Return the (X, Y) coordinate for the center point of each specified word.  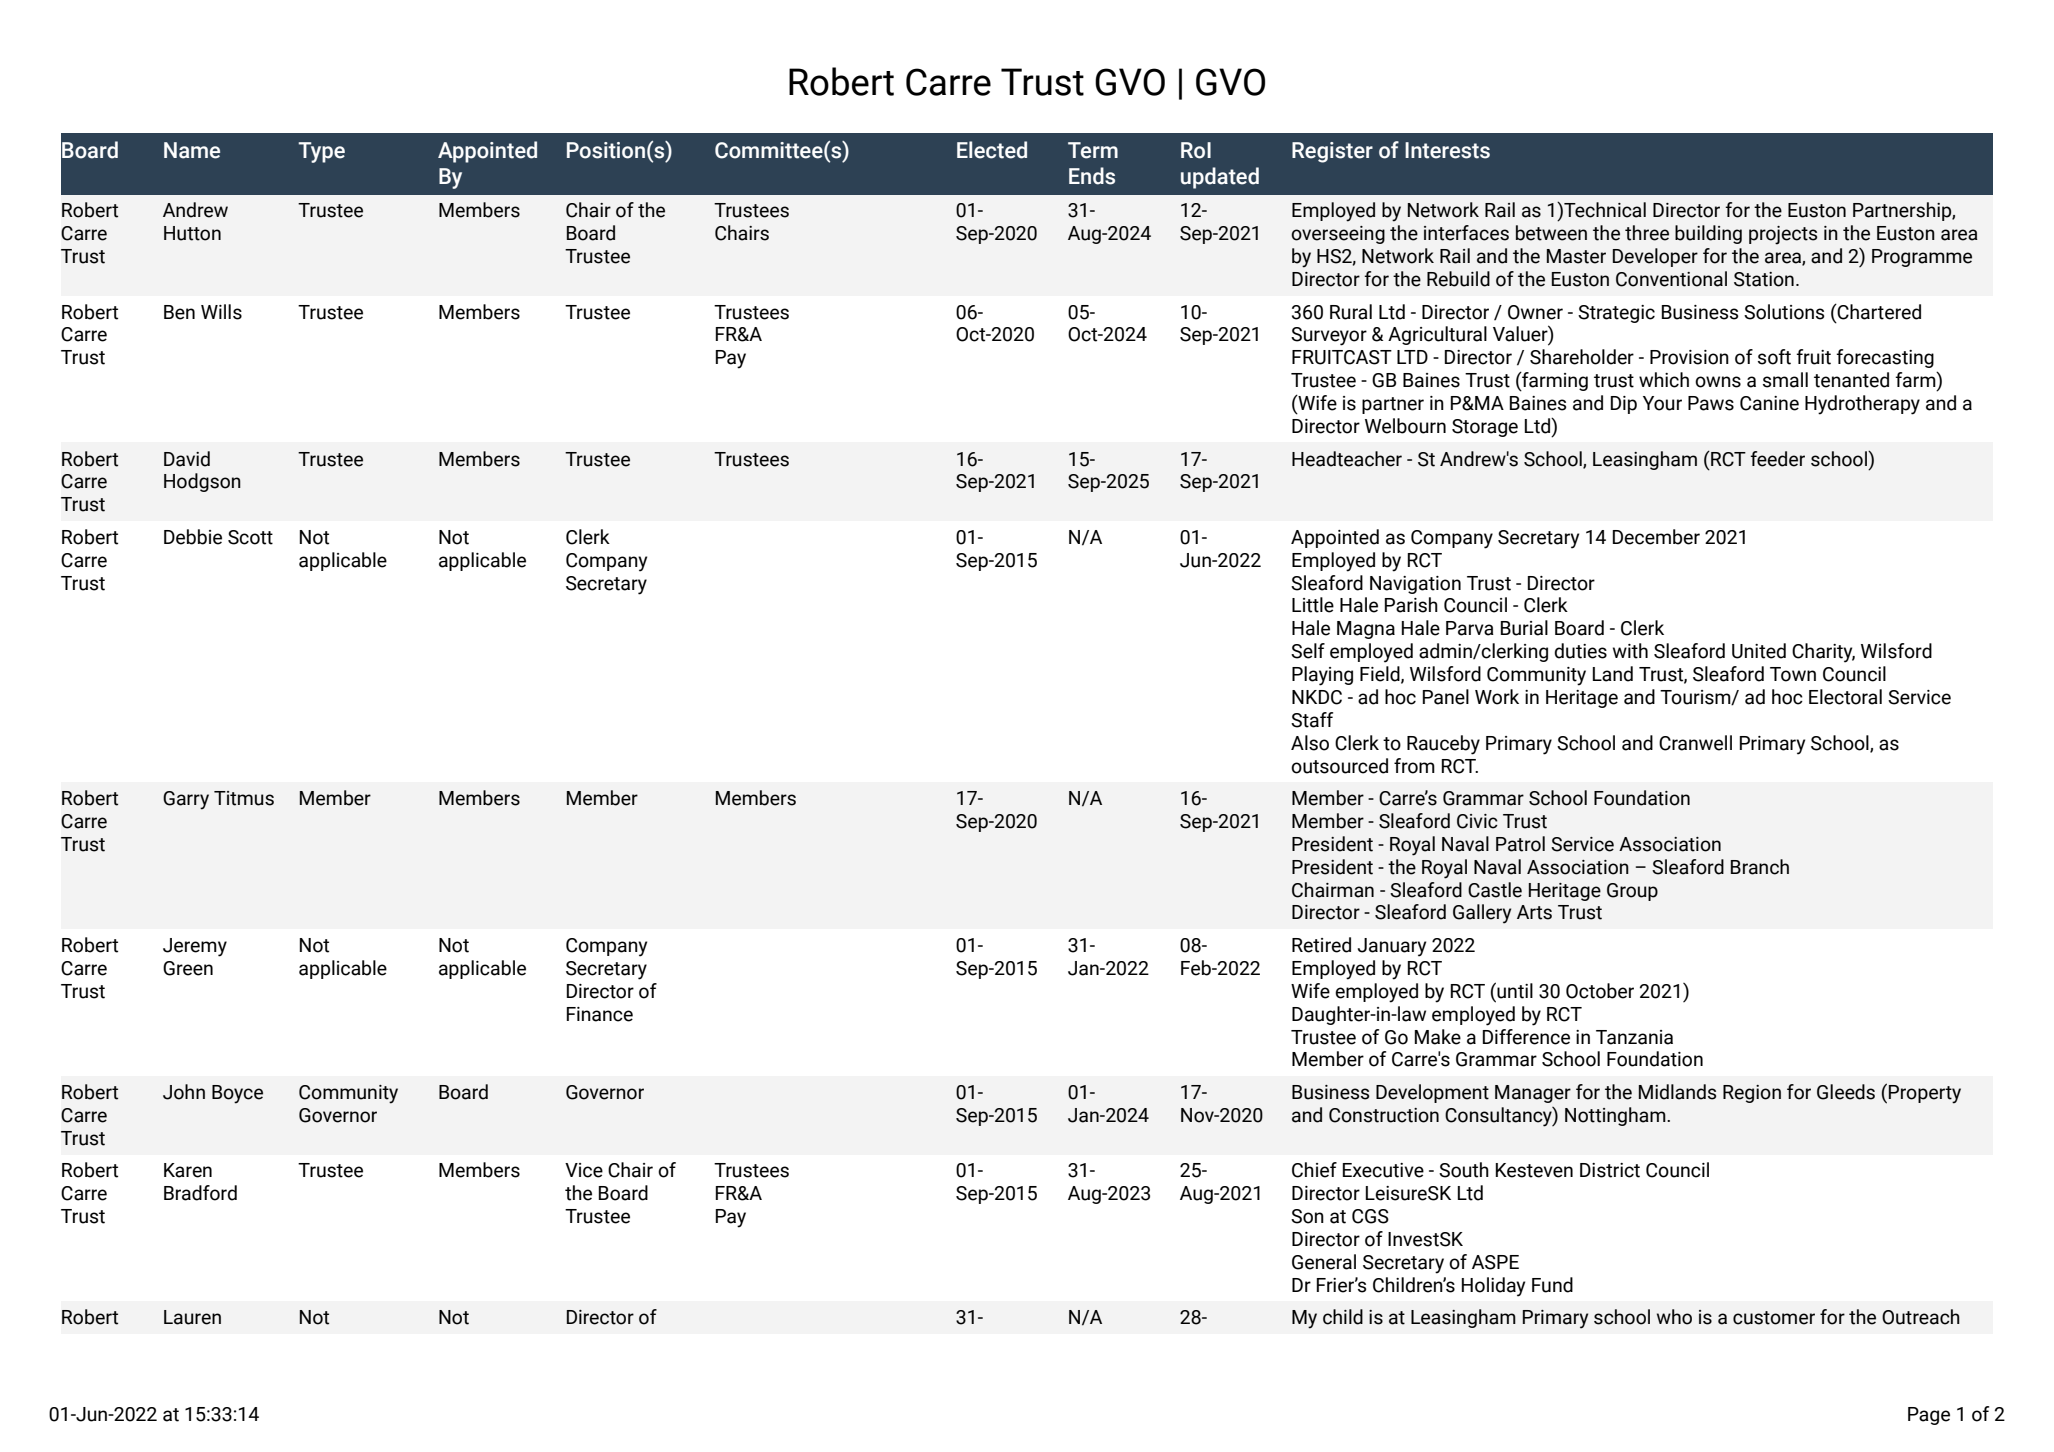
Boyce (237, 1094)
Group (1632, 892)
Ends (1092, 176)
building (1708, 234)
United (1759, 651)
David (187, 459)
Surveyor (1329, 336)
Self (1308, 651)
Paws (1711, 403)
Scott (250, 537)
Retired (1321, 945)
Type (321, 152)
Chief (1314, 1170)
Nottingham (1616, 1116)
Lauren (192, 1317)
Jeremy (195, 947)
